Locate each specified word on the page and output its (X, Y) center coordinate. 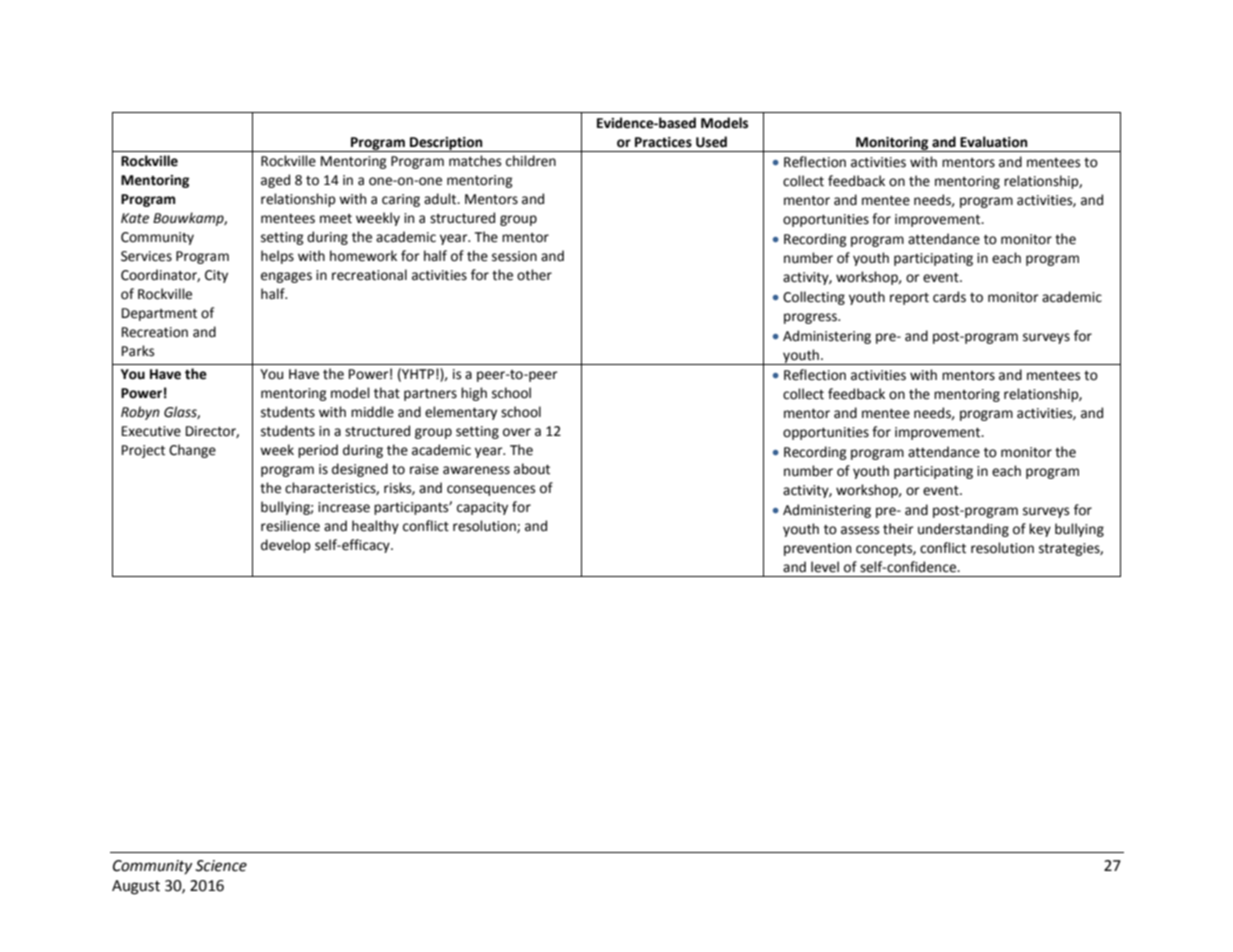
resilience (290, 526)
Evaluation (994, 142)
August (136, 887)
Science (221, 866)
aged (275, 181)
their (898, 529)
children (531, 161)
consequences (491, 490)
